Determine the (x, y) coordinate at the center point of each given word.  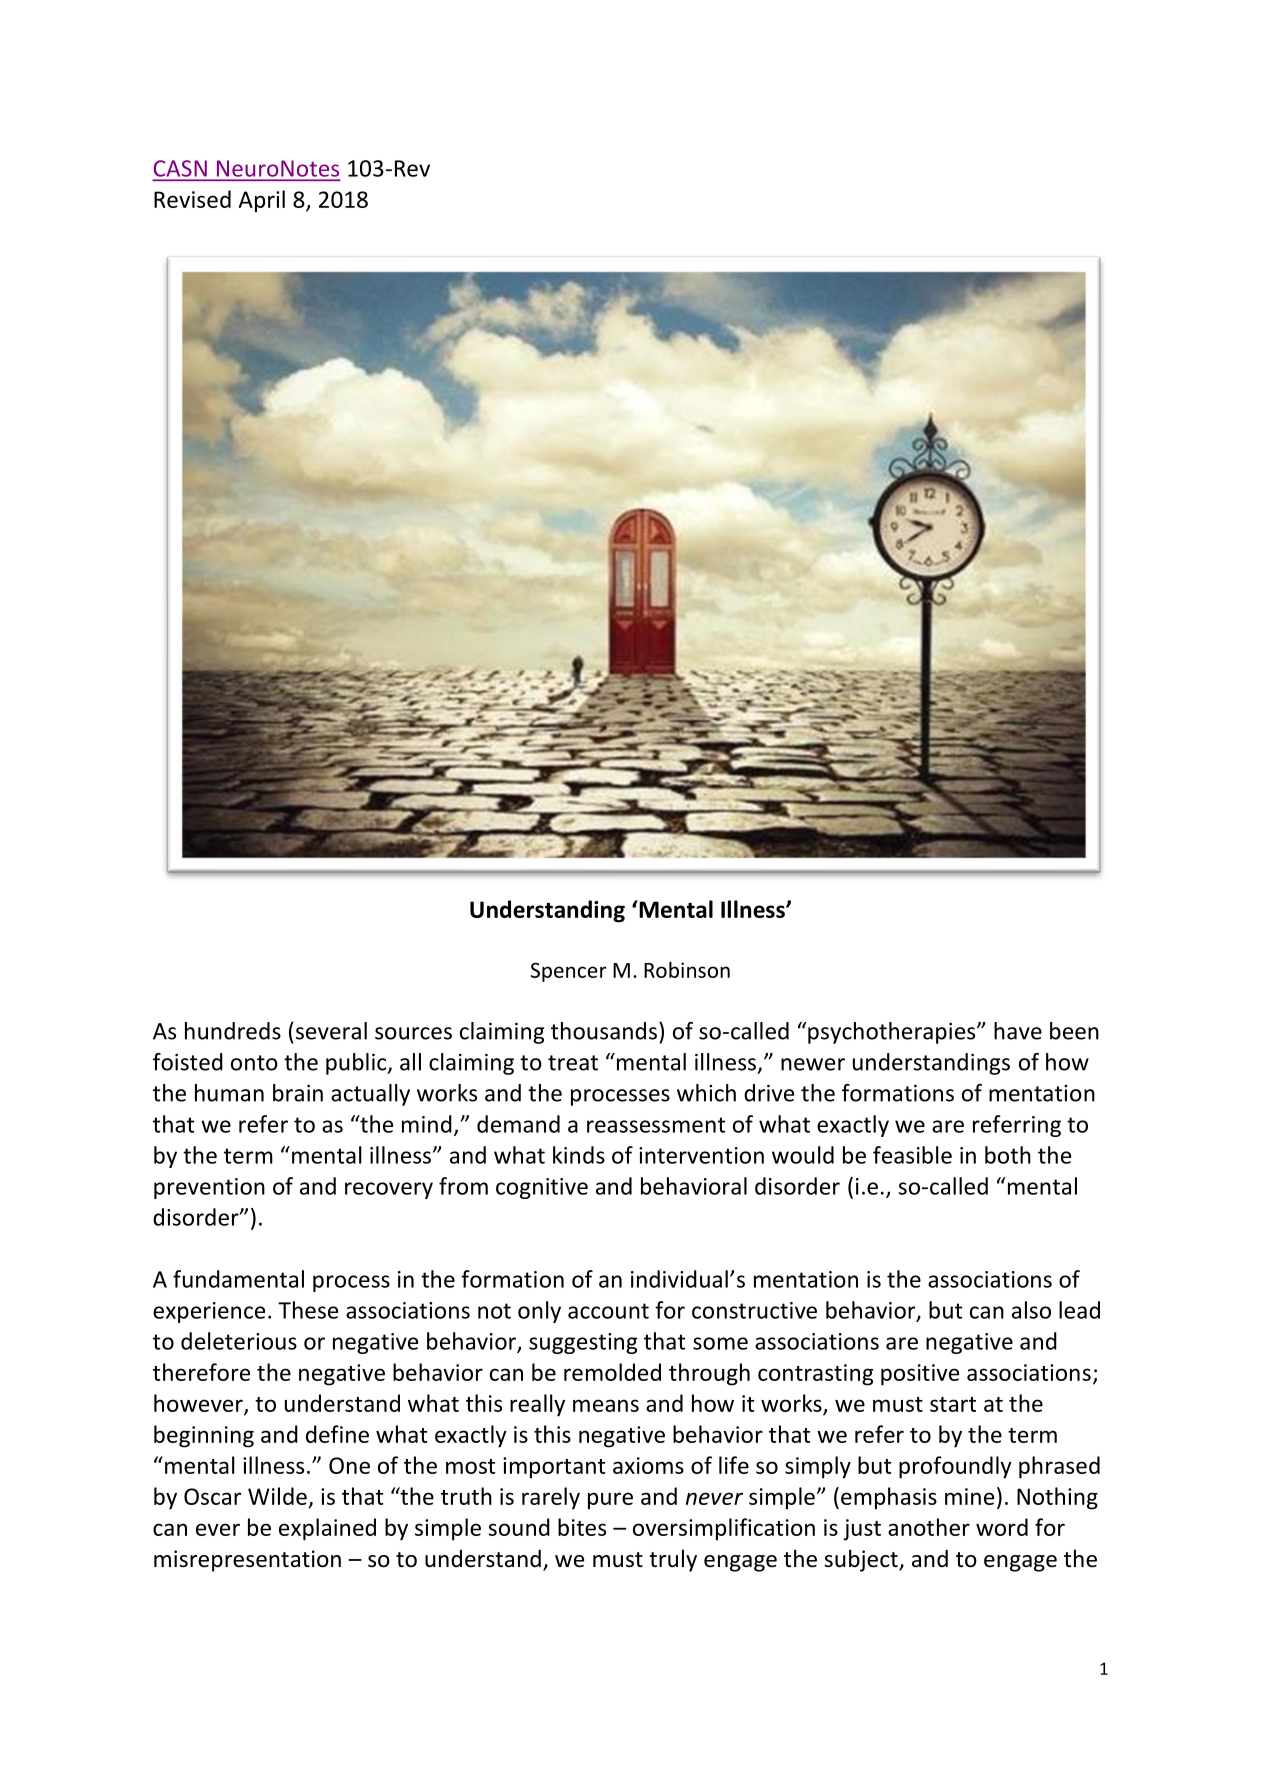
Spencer (569, 972)
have (1018, 1031)
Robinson (687, 970)
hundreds (233, 1031)
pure (610, 1501)
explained (327, 1529)
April (262, 201)
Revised (192, 199)
